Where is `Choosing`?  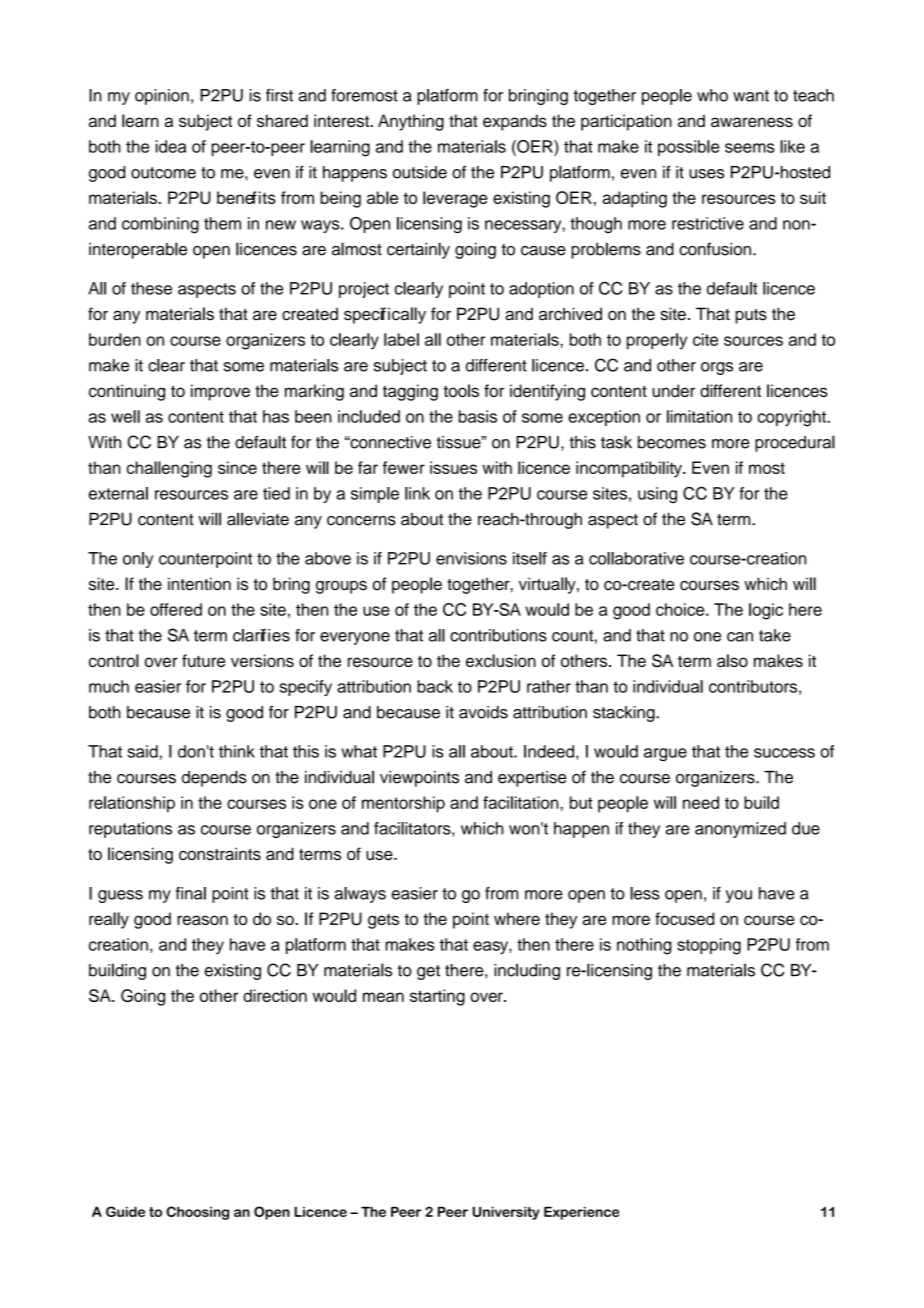
Choosing is located at coordinates (197, 1213).
